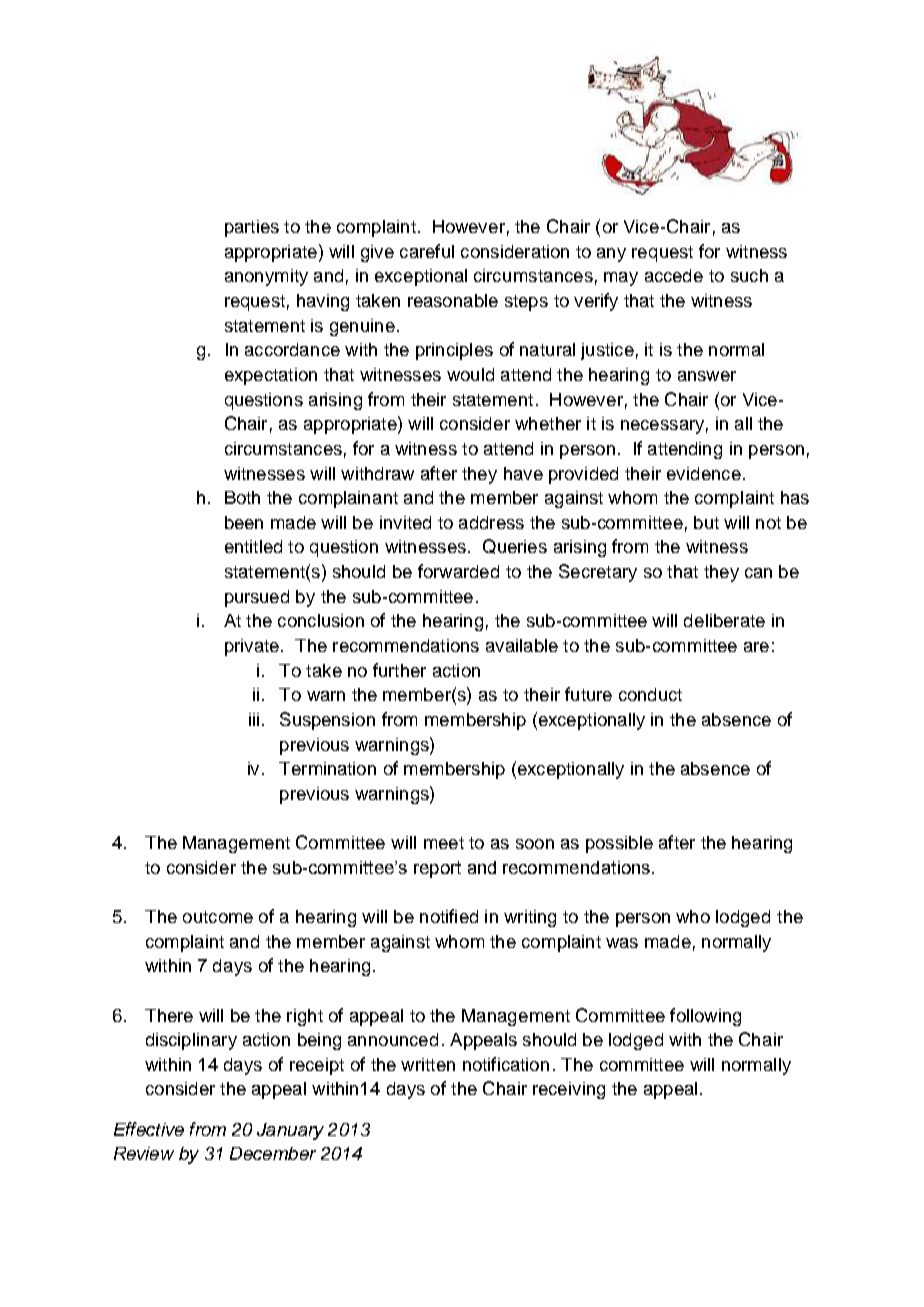  Describe the element at coordinates (444, 843) in the page. I see `meet` at that location.
